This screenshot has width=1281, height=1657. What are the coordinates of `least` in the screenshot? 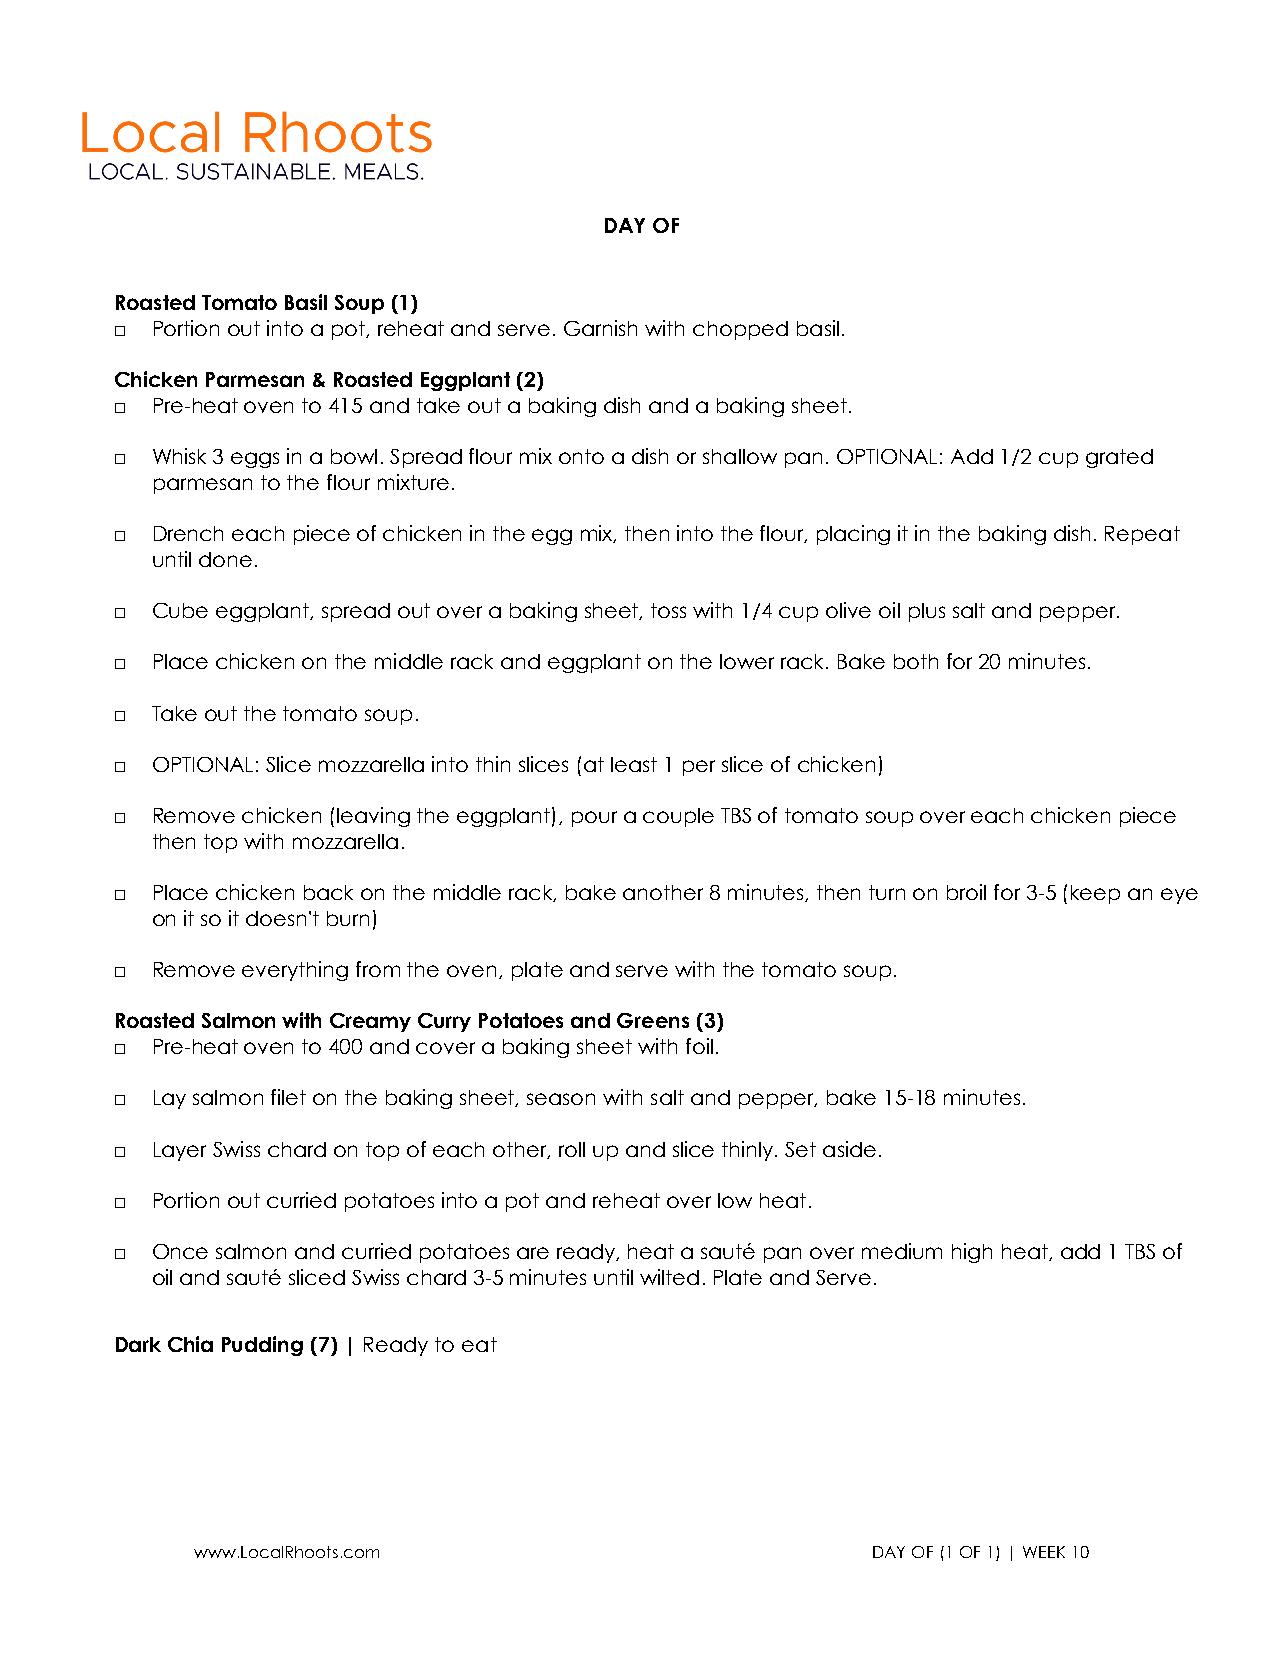 It's located at (634, 764).
